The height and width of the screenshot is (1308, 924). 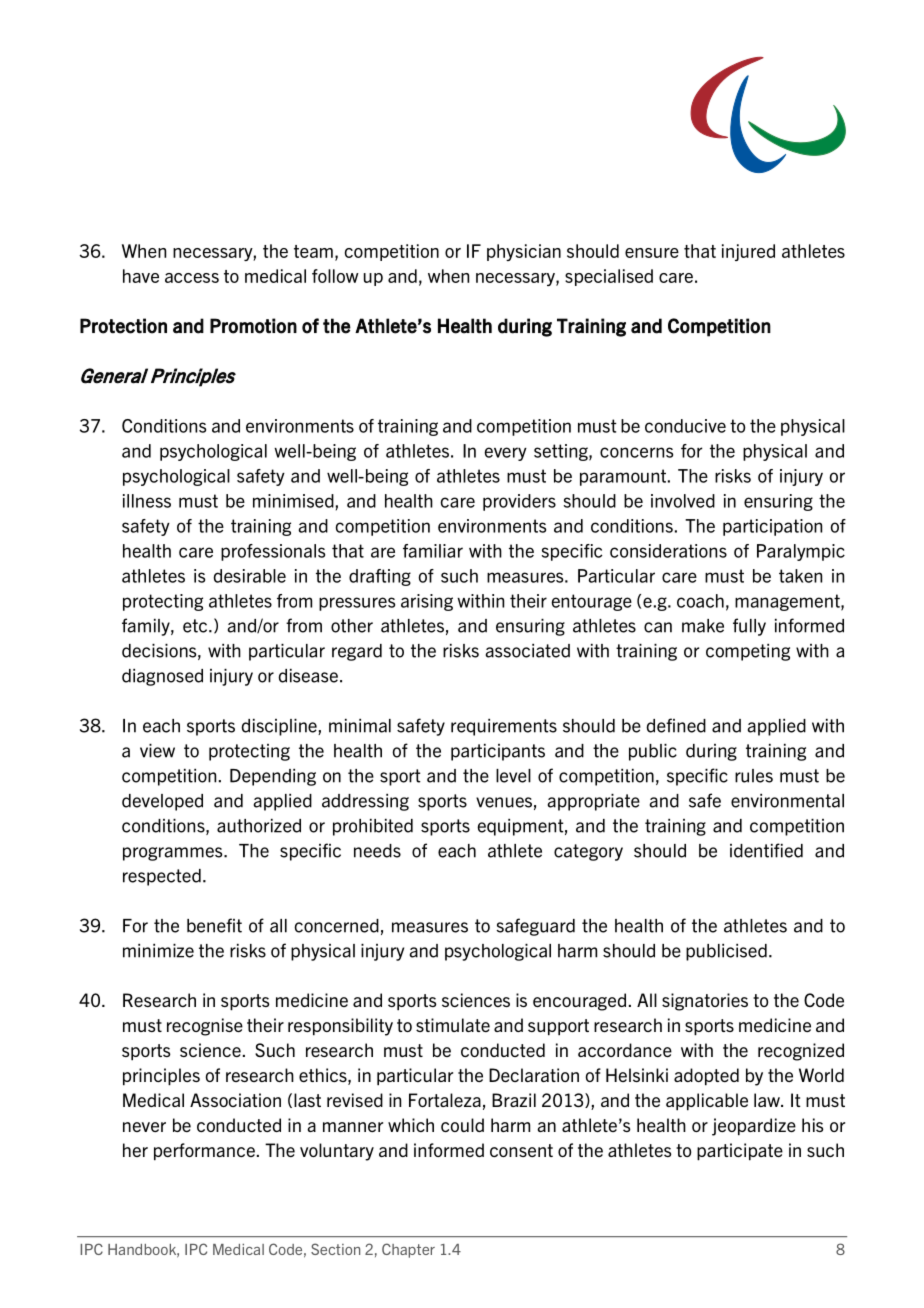 What do you see at coordinates (700, 601) in the screenshot?
I see `coach` at bounding box center [700, 601].
